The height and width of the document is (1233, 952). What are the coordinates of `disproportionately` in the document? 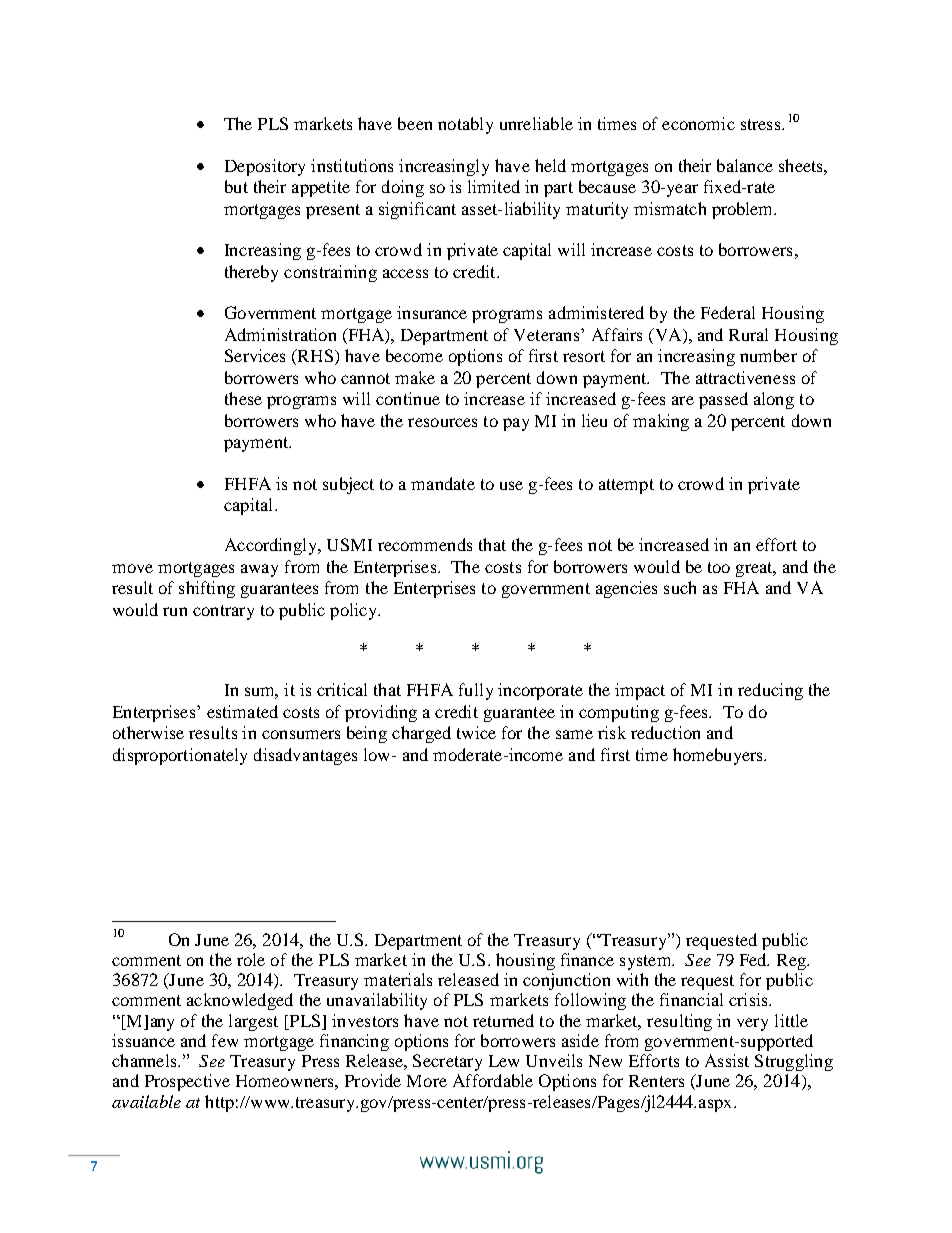 It's located at (180, 756).
